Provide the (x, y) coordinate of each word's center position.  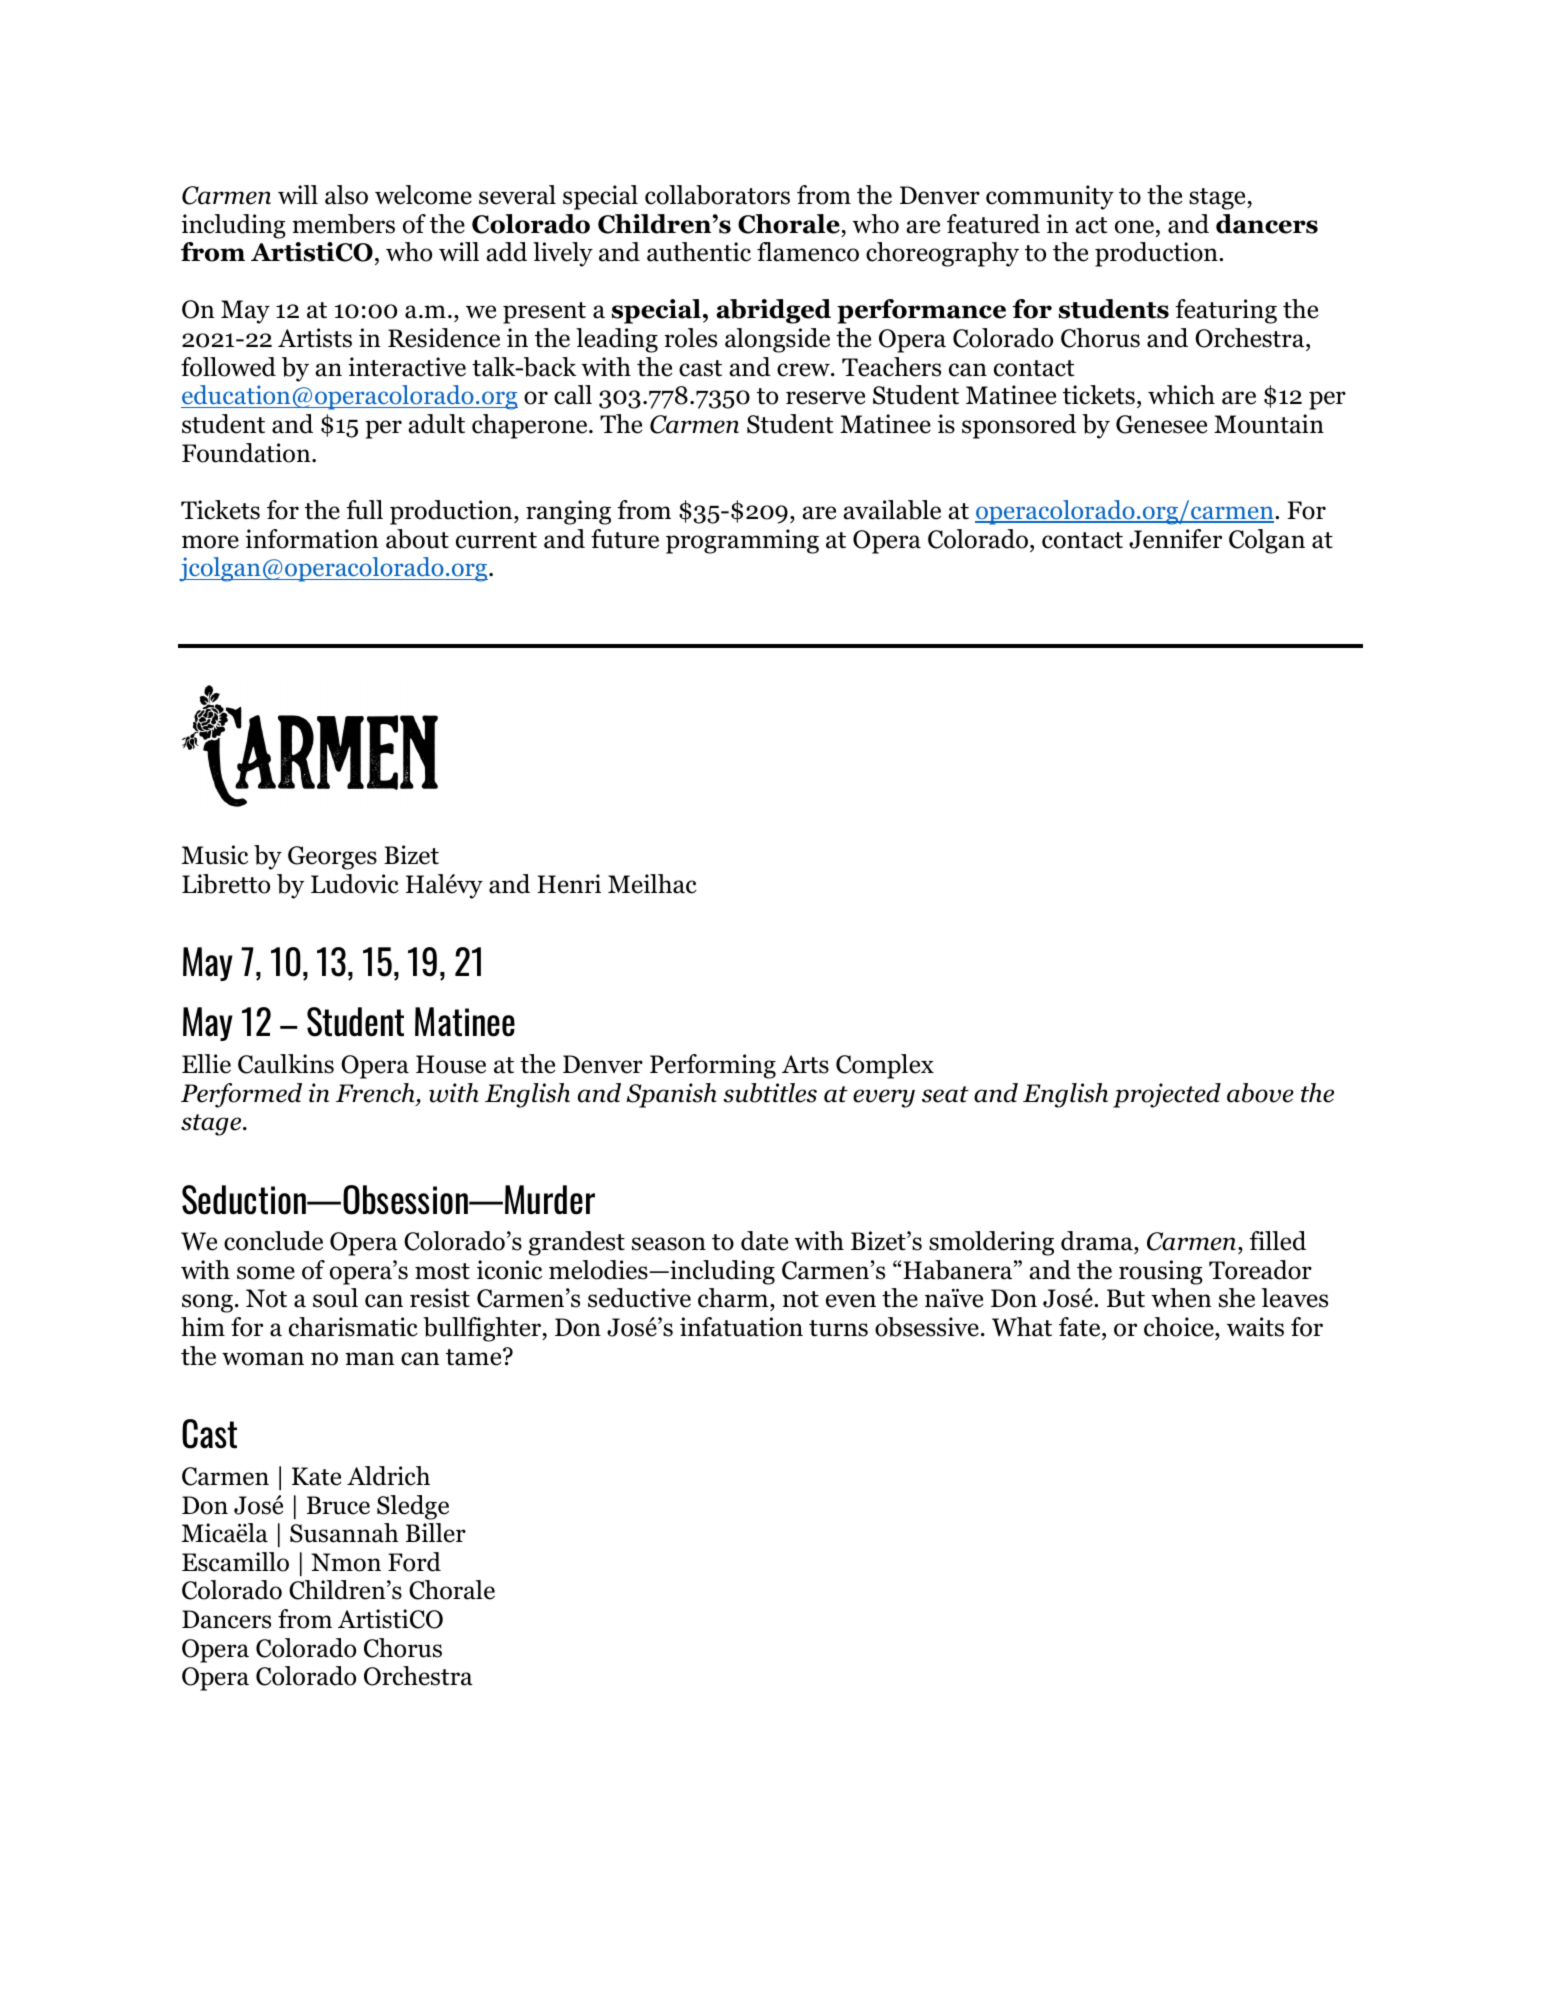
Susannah (344, 1533)
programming (742, 541)
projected (1167, 1095)
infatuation (741, 1327)
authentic (699, 252)
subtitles (770, 1093)
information (312, 539)
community (1050, 197)
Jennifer (1175, 539)
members (343, 224)
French (376, 1094)
